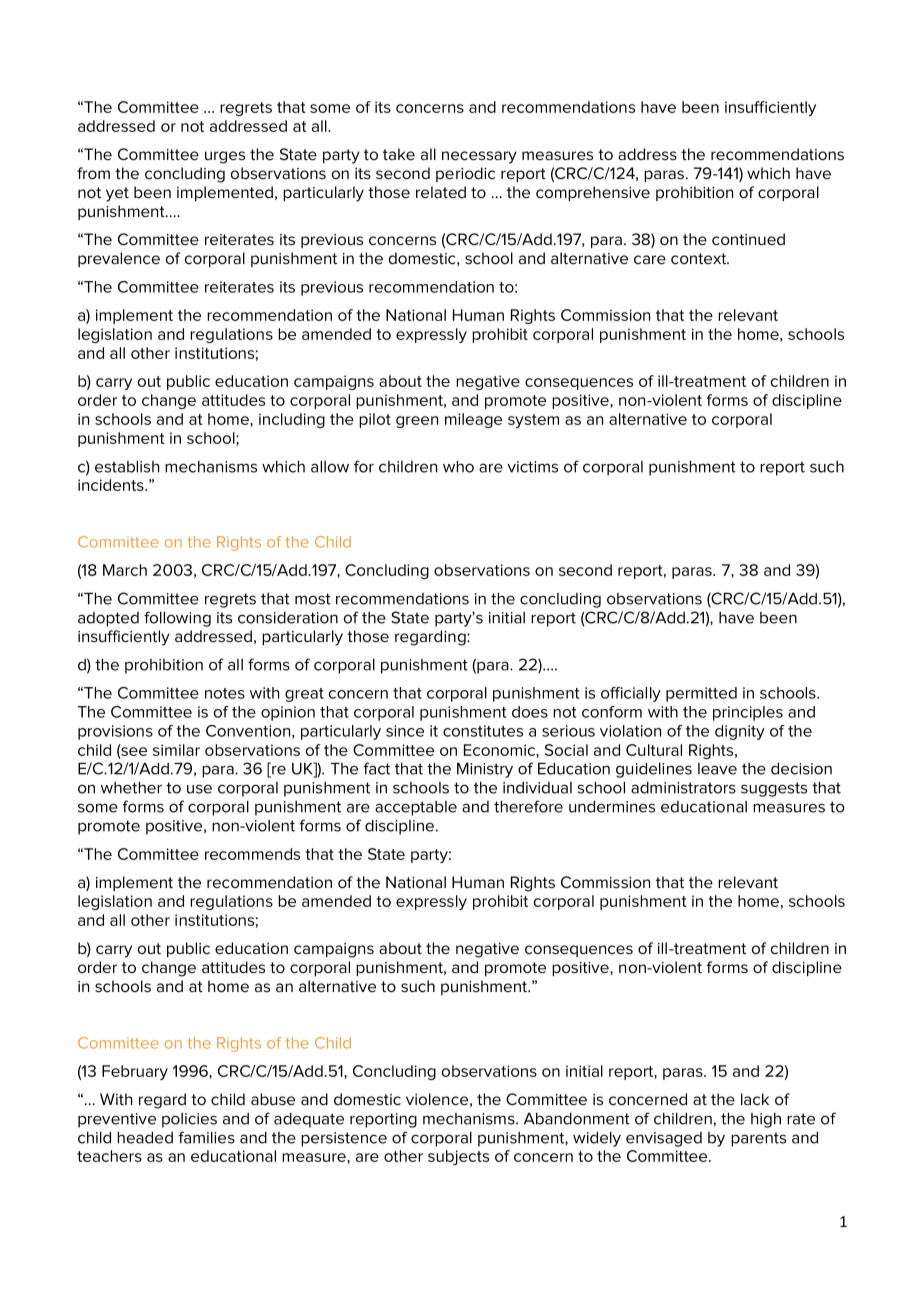  Describe the element at coordinates (483, 731) in the screenshot. I see `constitutes` at that location.
